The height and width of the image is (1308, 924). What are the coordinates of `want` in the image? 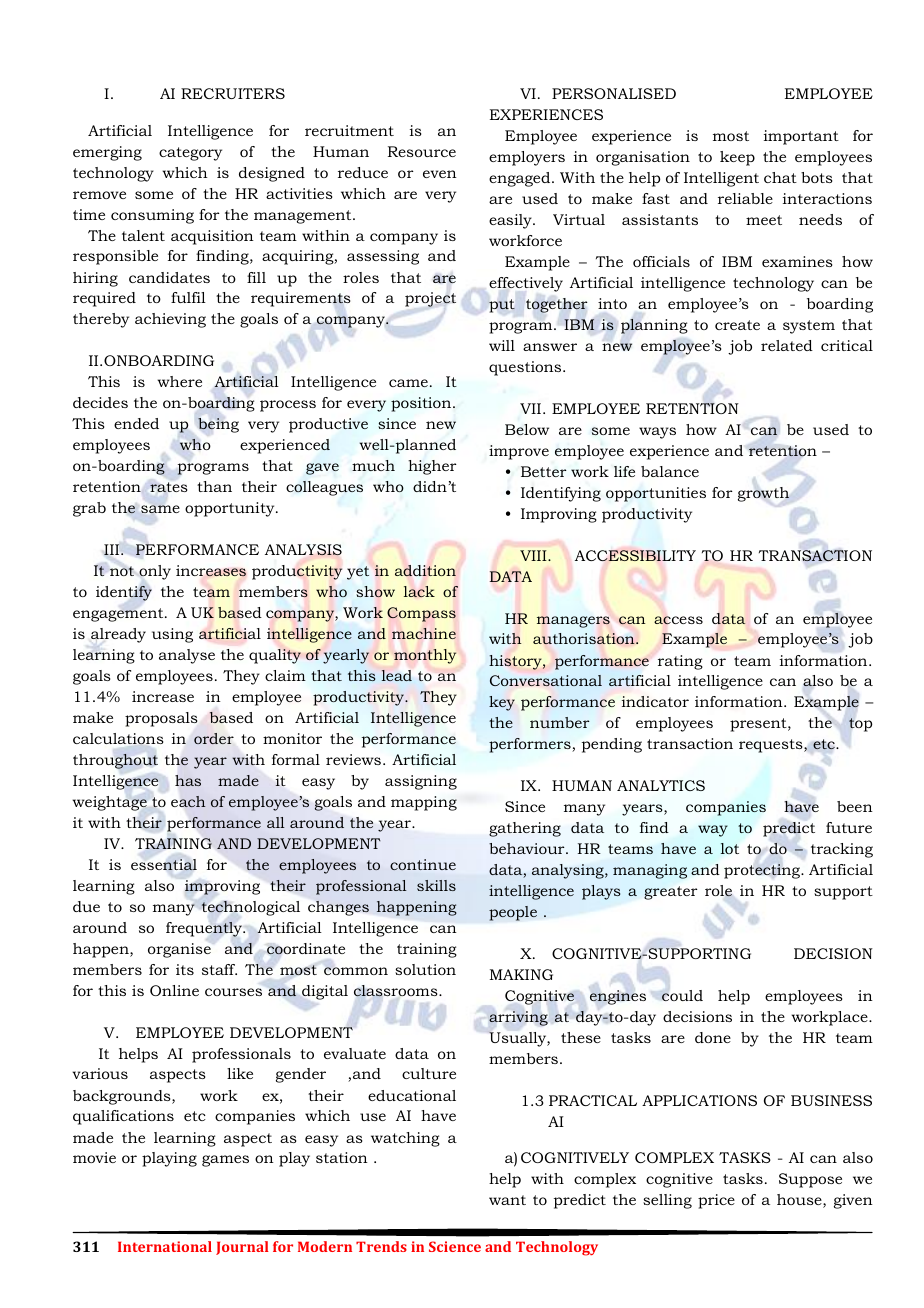 It's located at (507, 1200).
